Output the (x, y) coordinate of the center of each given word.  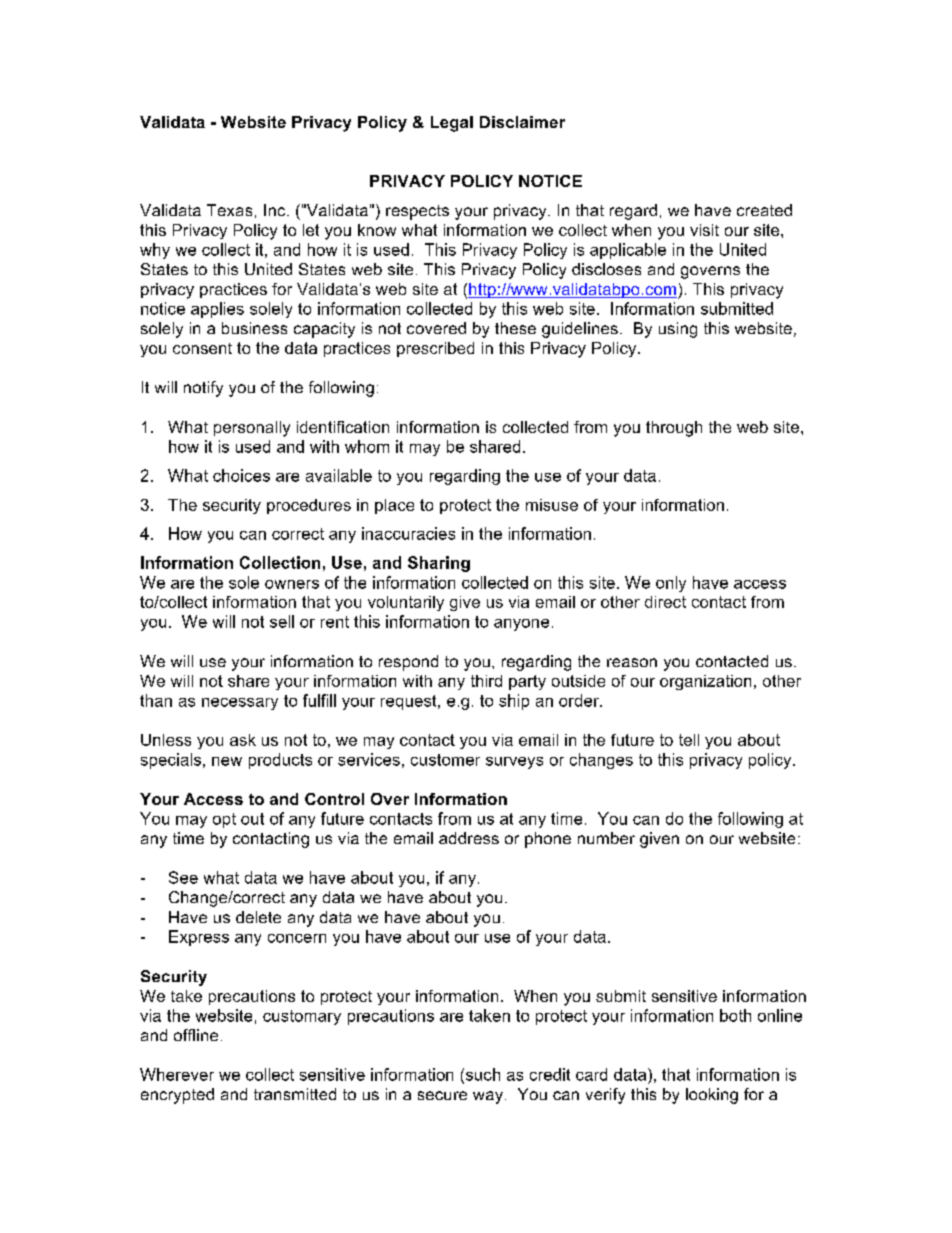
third (486, 681)
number (606, 838)
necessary (240, 704)
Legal (452, 124)
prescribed (435, 349)
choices (241, 475)
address (469, 838)
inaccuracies (408, 533)
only (671, 584)
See (183, 877)
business (254, 328)
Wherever (177, 1074)
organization (705, 682)
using (678, 330)
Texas (229, 210)
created (764, 210)
